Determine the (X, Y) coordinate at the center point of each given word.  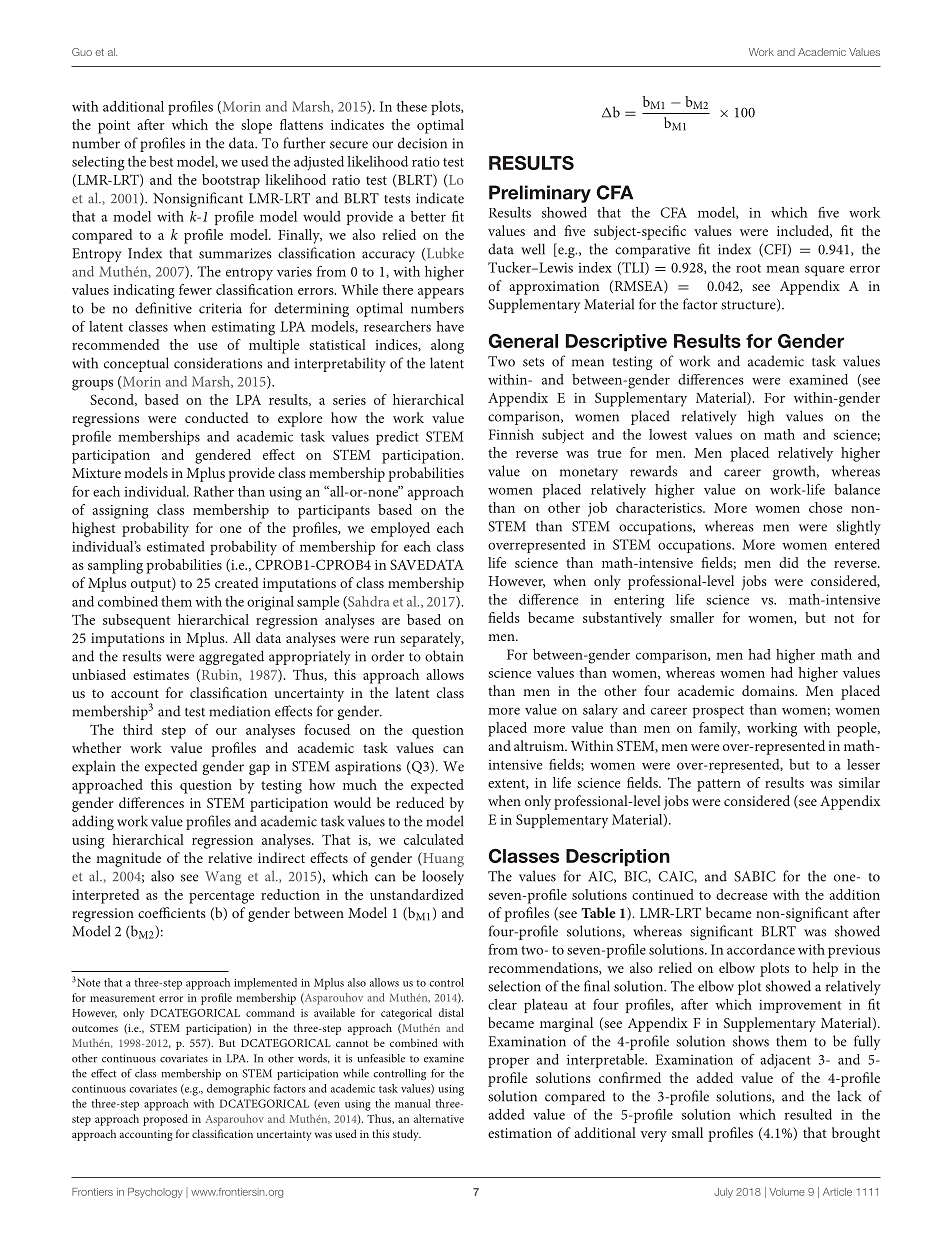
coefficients (172, 912)
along (447, 346)
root (748, 268)
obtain (444, 656)
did (789, 562)
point (114, 127)
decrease (741, 894)
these (412, 106)
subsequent (136, 621)
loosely (443, 877)
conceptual (136, 364)
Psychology (155, 1193)
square (824, 270)
